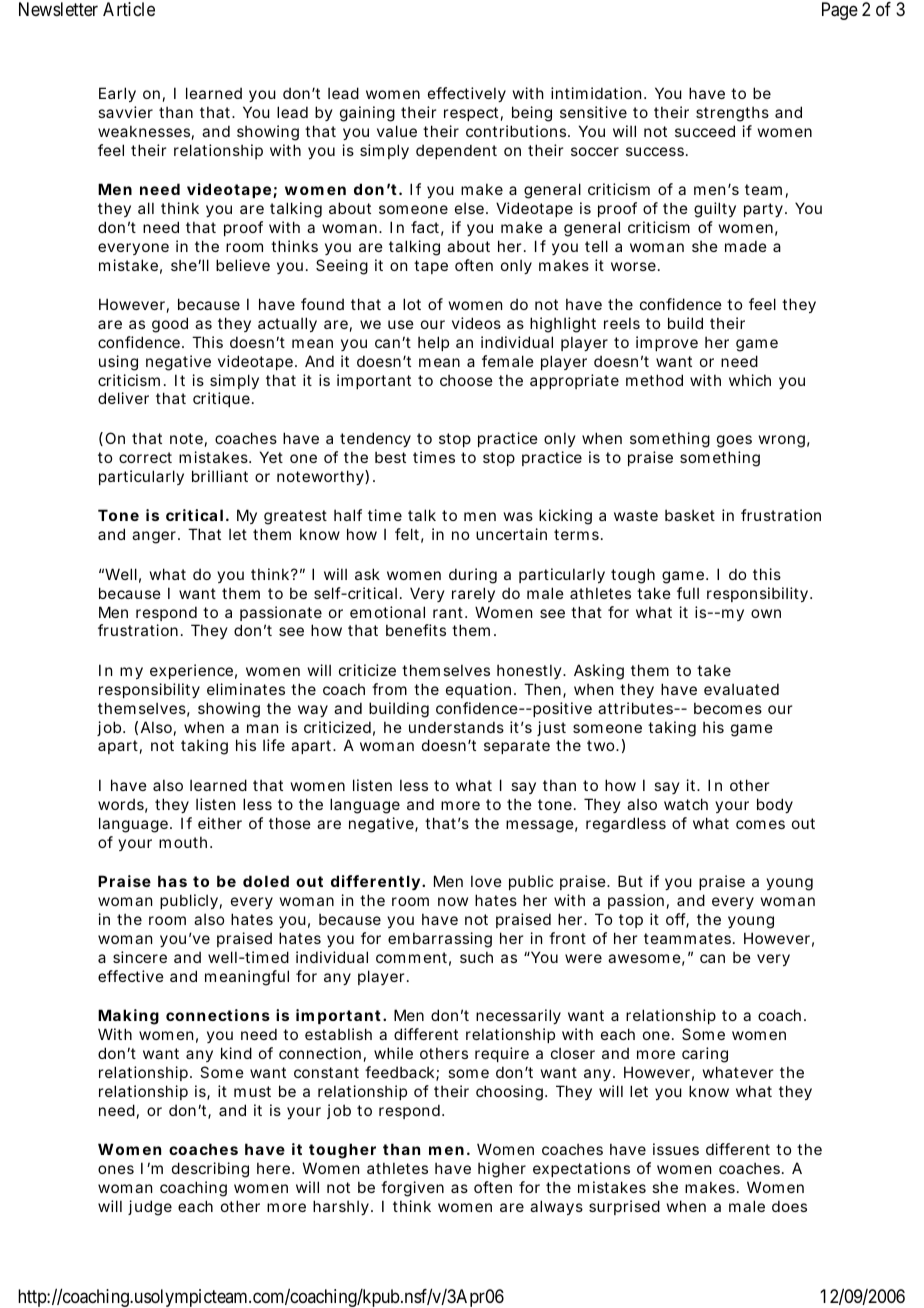 The image size is (924, 1308). Describe the element at coordinates (390, 457) in the document. I see `best` at that location.
